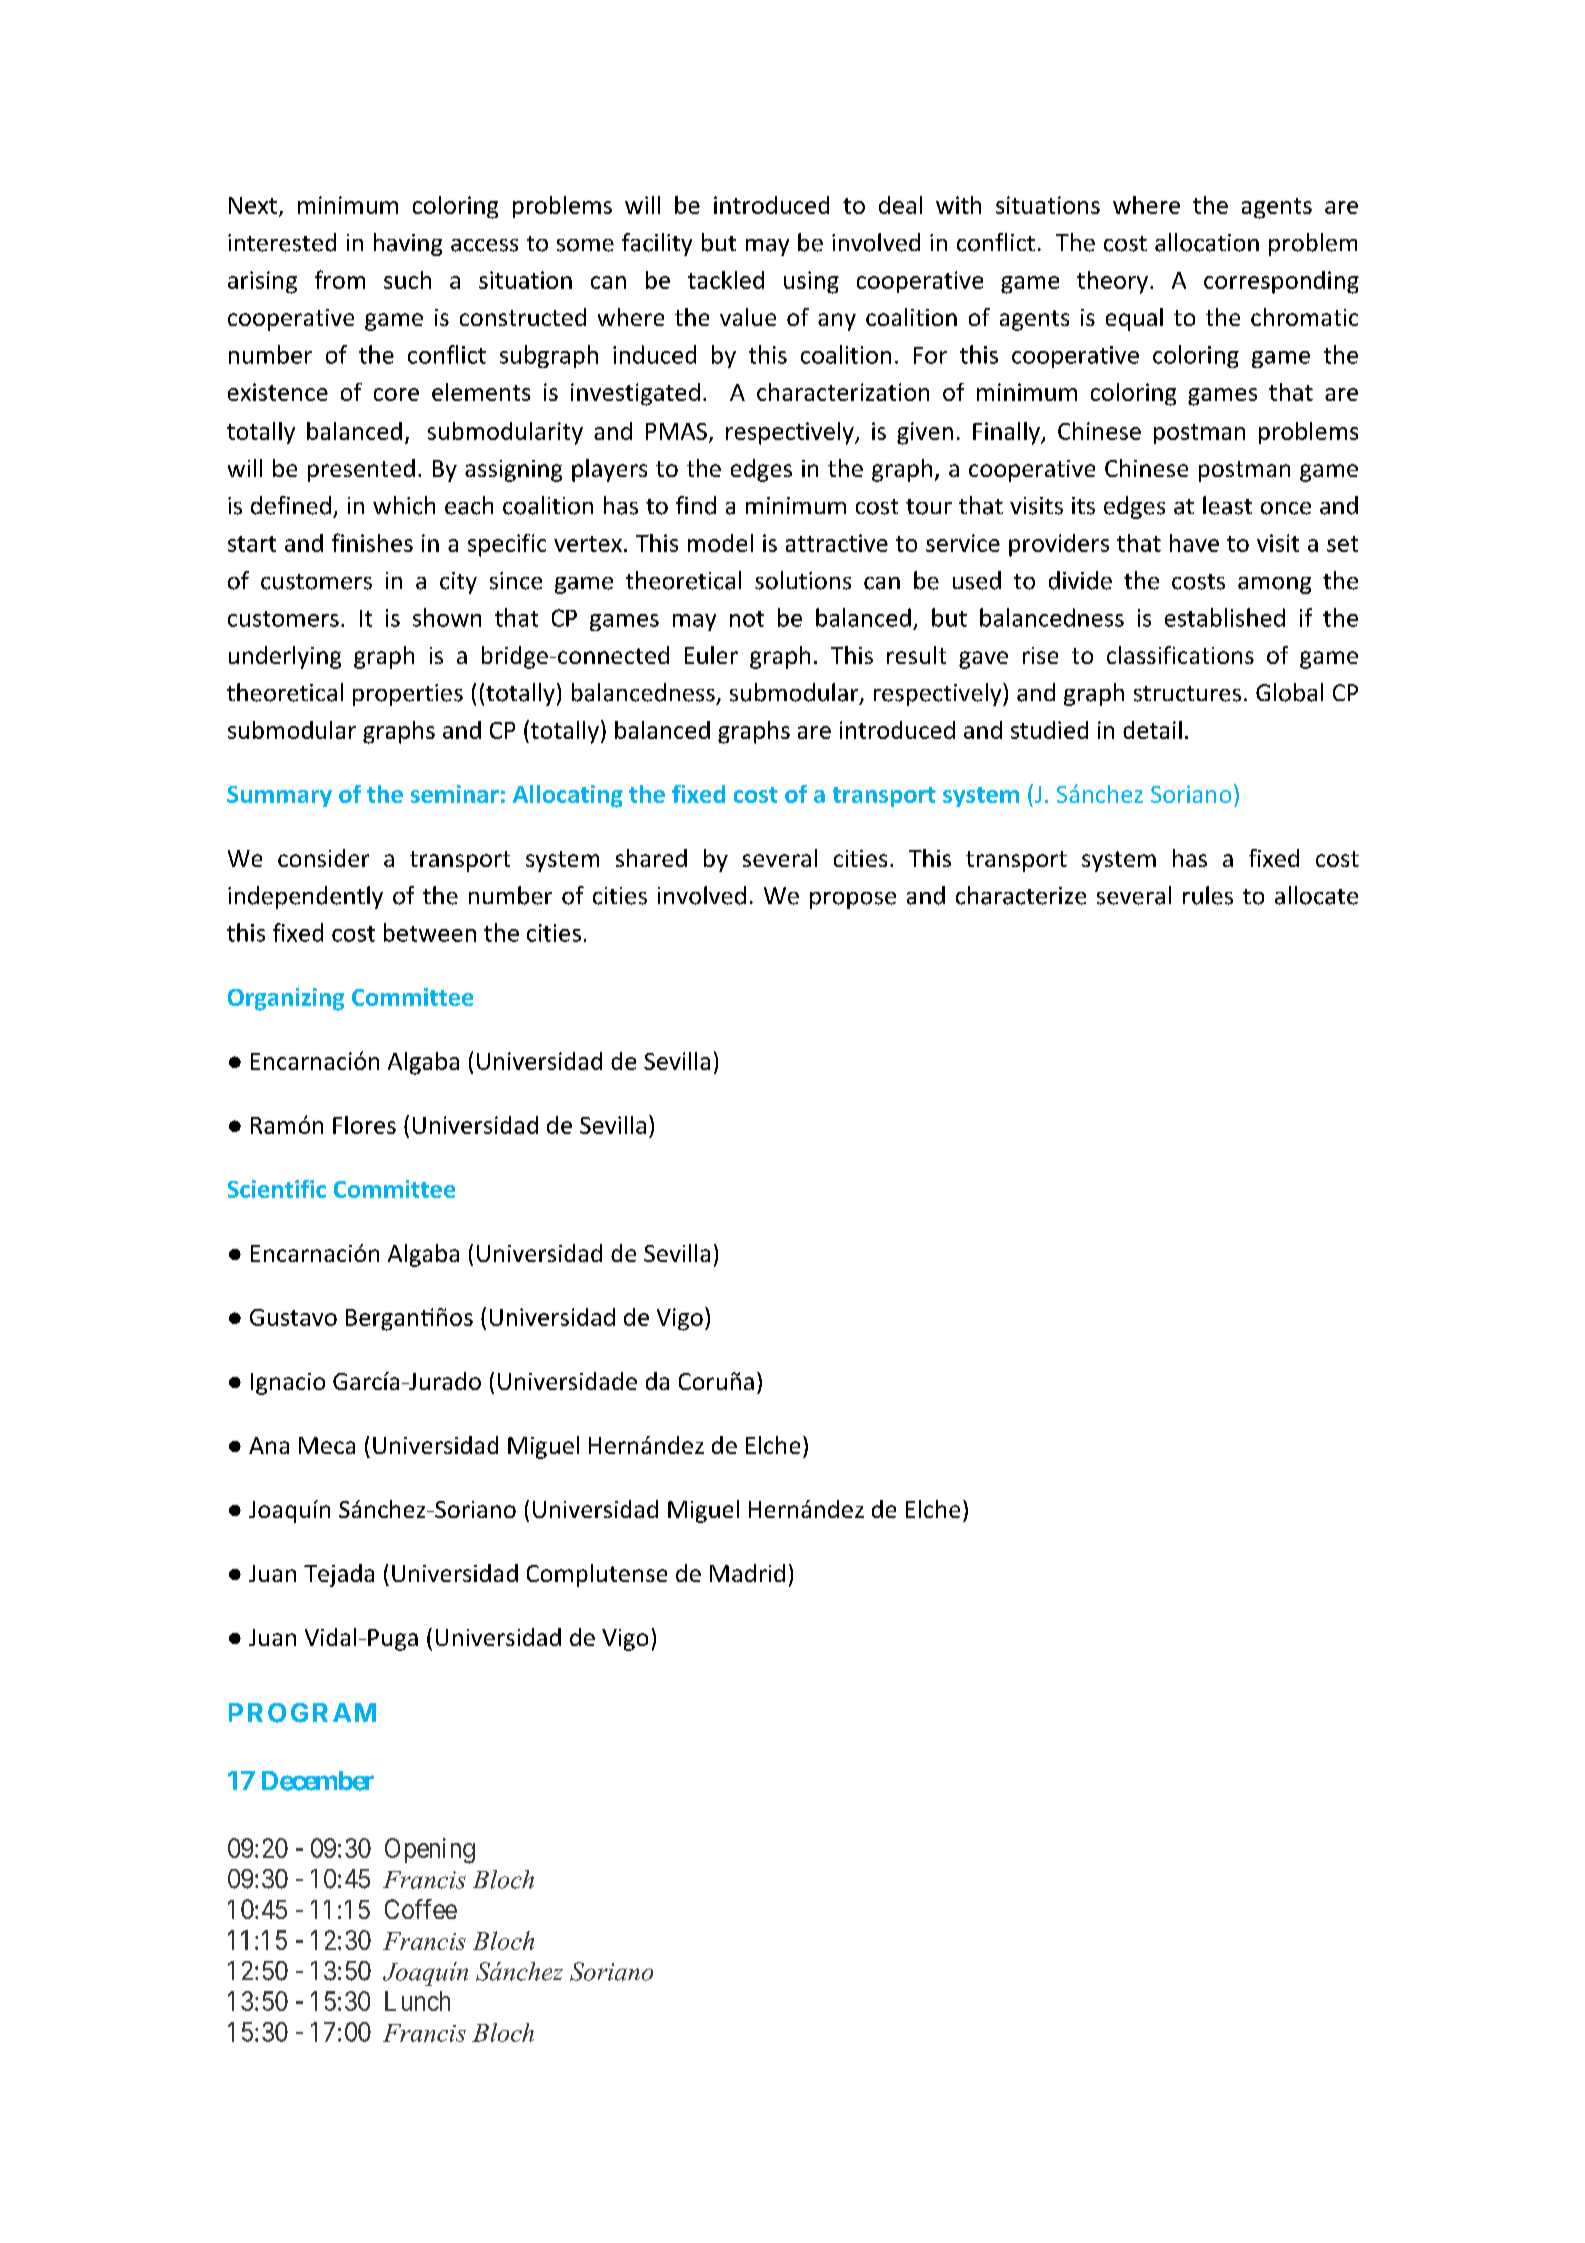 The width and height of the screenshot is (1585, 2243). Describe the element at coordinates (339, 1575) in the screenshot. I see `Tejada` at that location.
